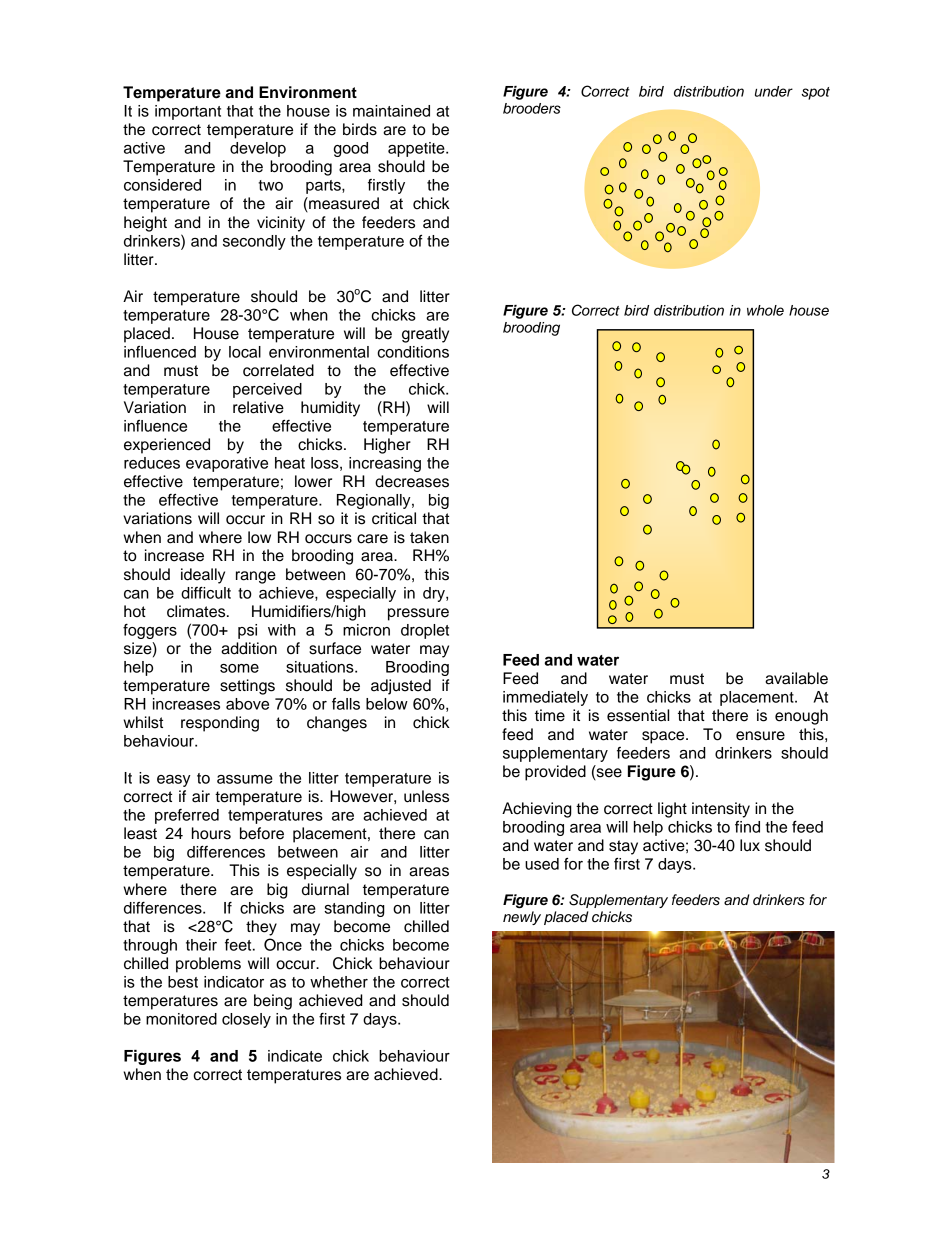  I want to click on important, so click(188, 112).
